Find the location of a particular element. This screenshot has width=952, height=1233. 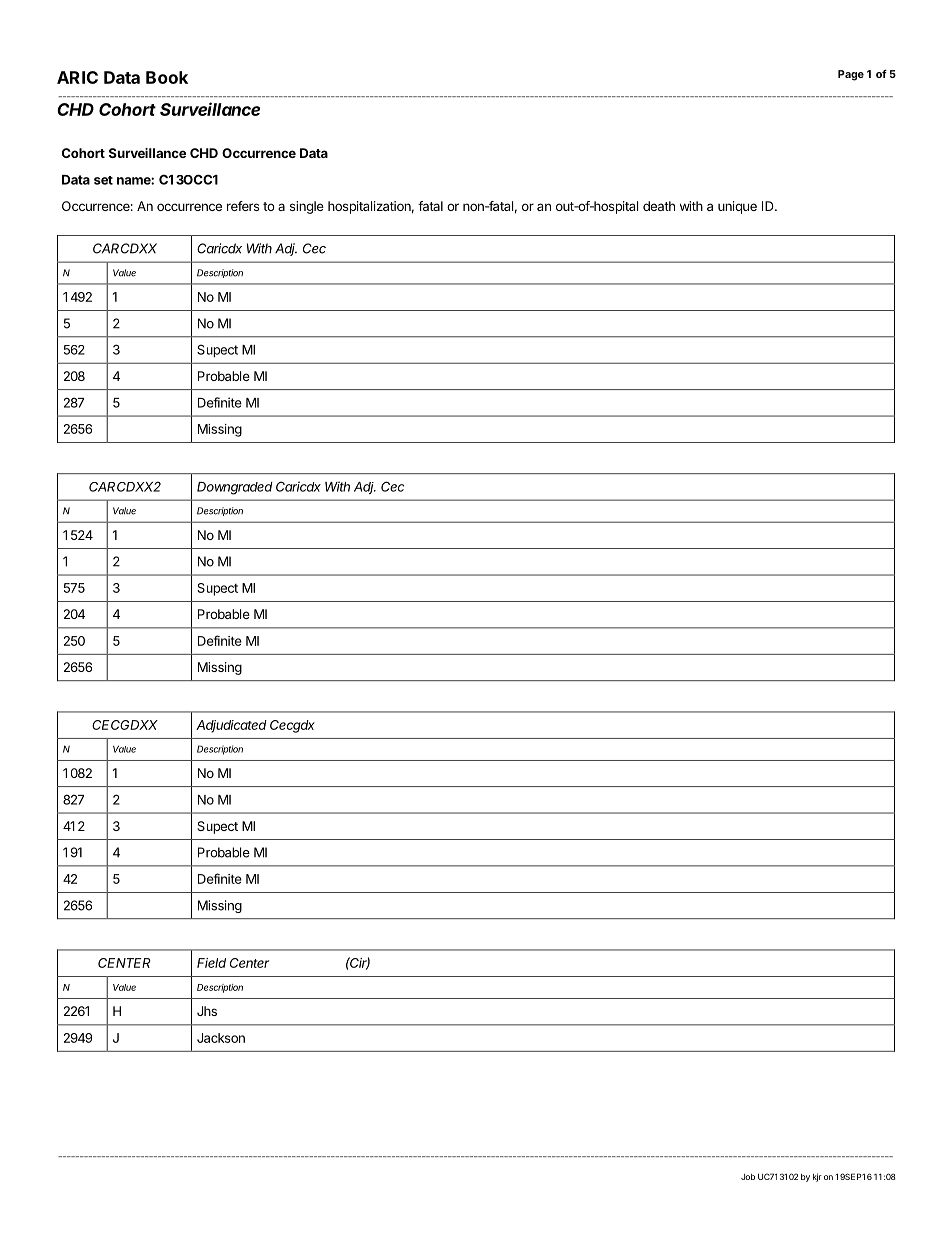

unique is located at coordinates (737, 207).
